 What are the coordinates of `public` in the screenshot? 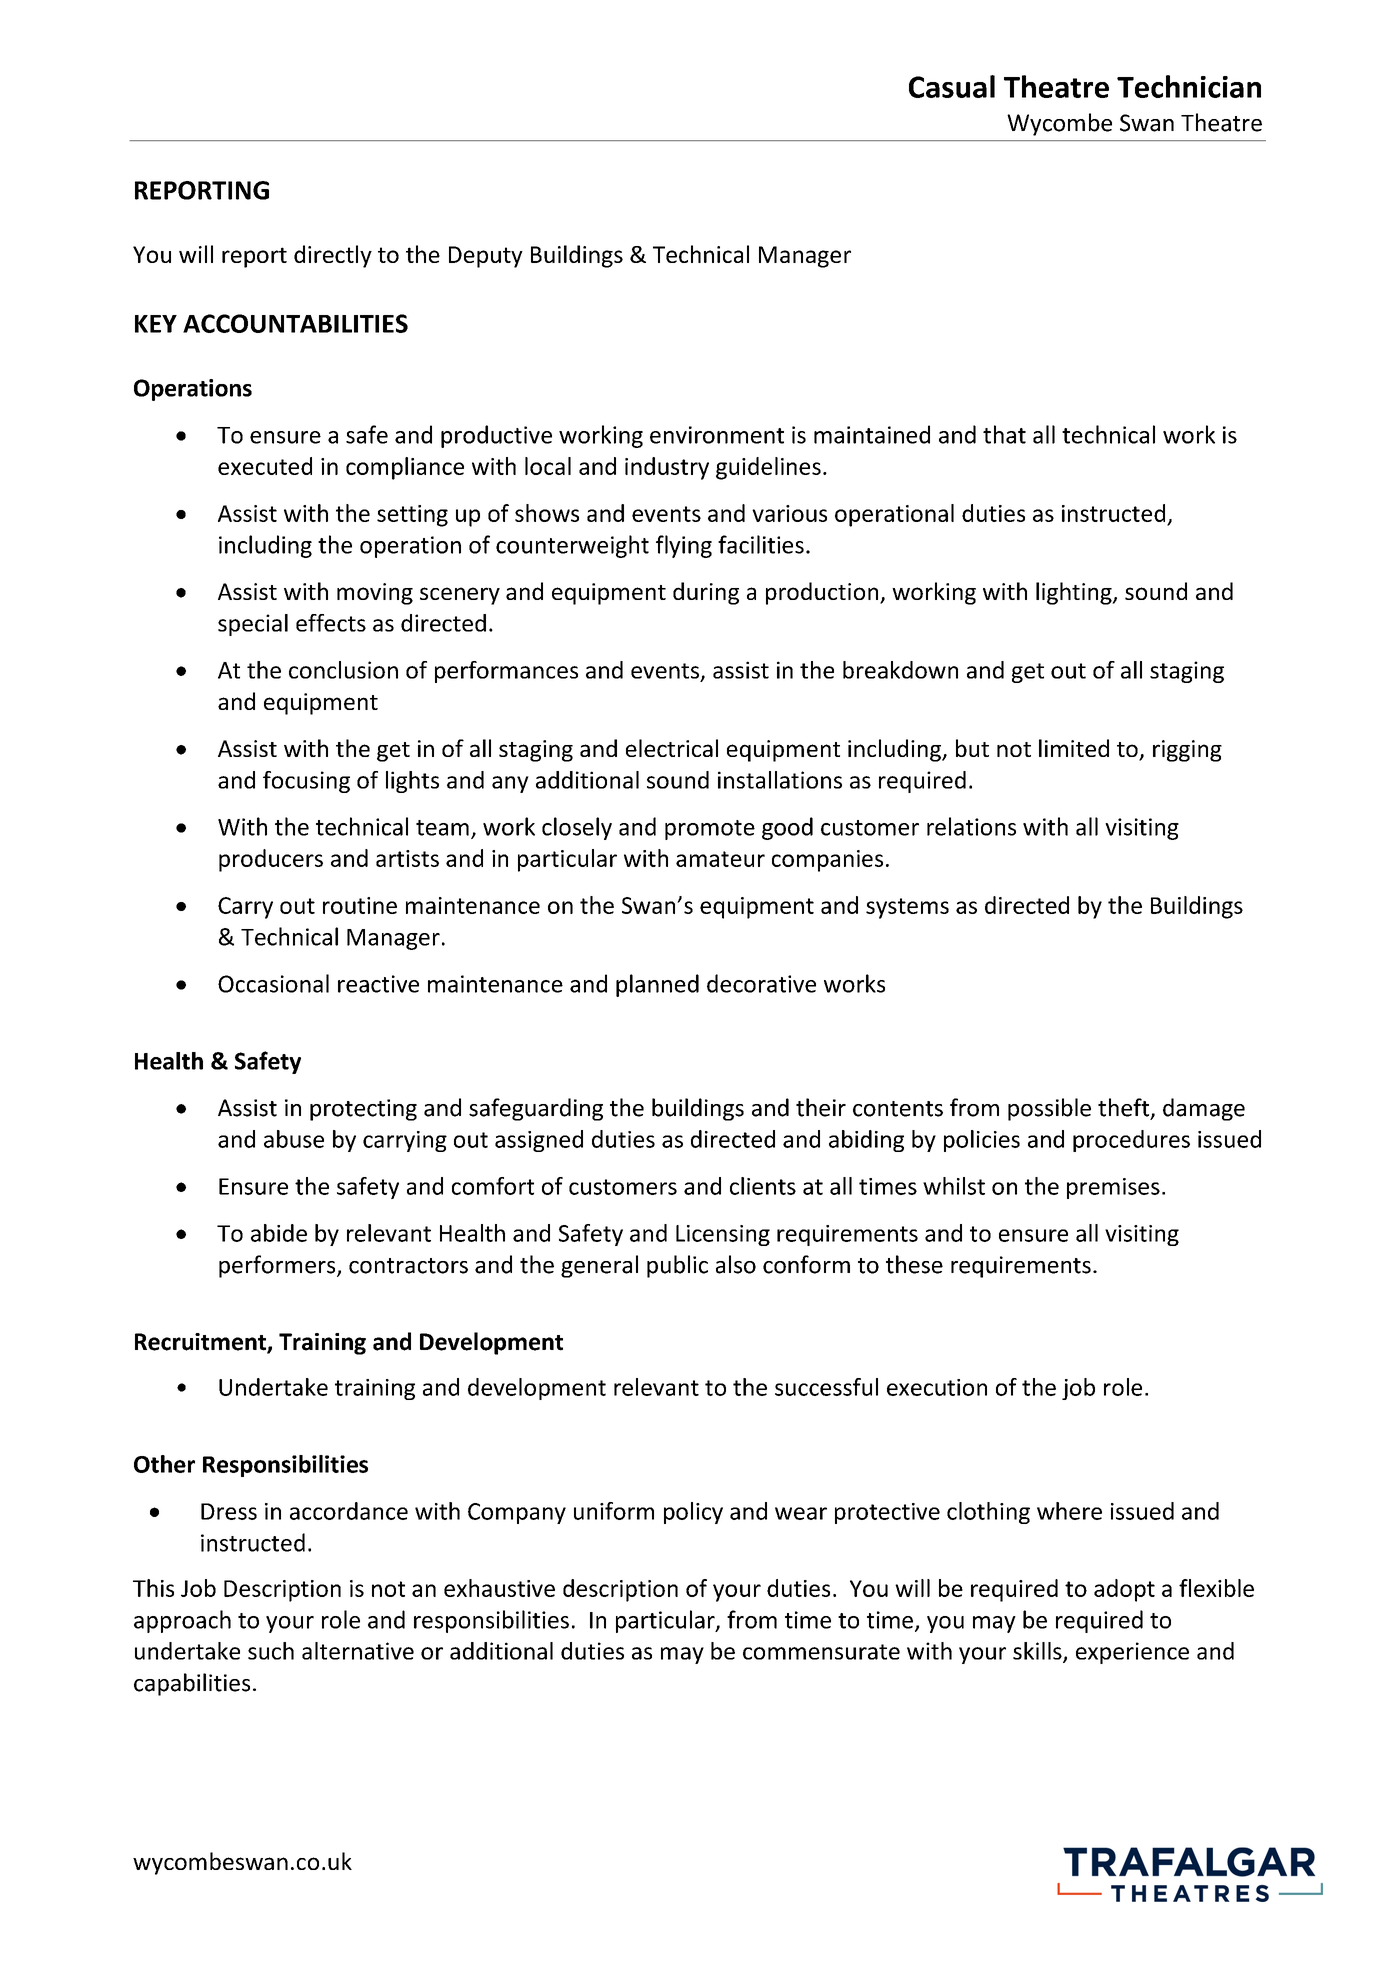 It's located at (677, 1266).
